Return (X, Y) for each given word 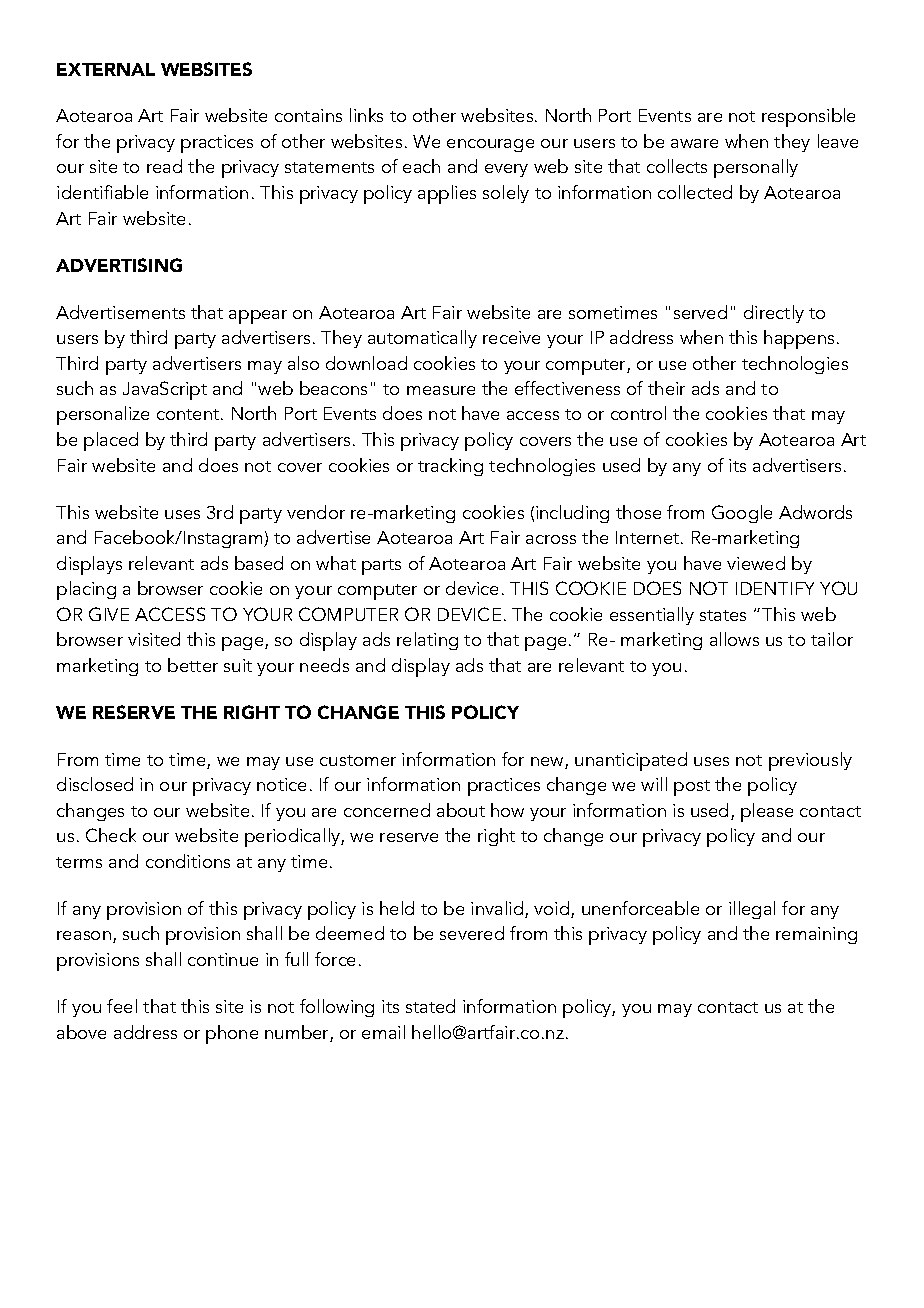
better (193, 665)
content (189, 414)
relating (427, 641)
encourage (490, 145)
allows (734, 639)
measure (441, 390)
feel (122, 1006)
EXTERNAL (106, 69)
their (666, 388)
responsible (808, 117)
